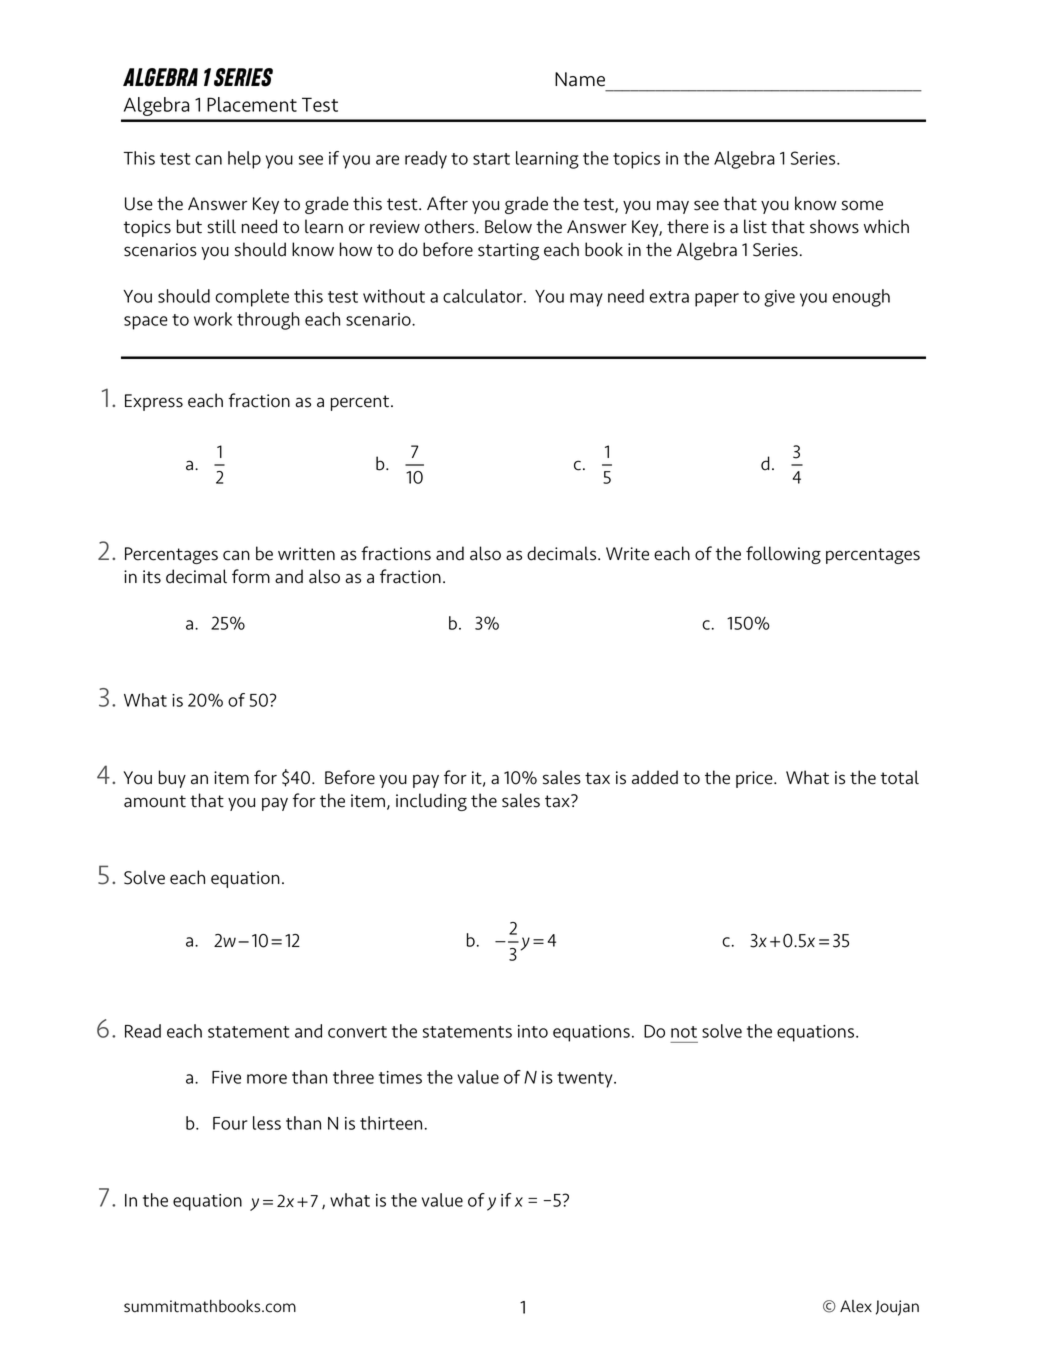 The height and width of the image is (1354, 1046). What do you see at coordinates (862, 205) in the image?
I see `some` at bounding box center [862, 205].
